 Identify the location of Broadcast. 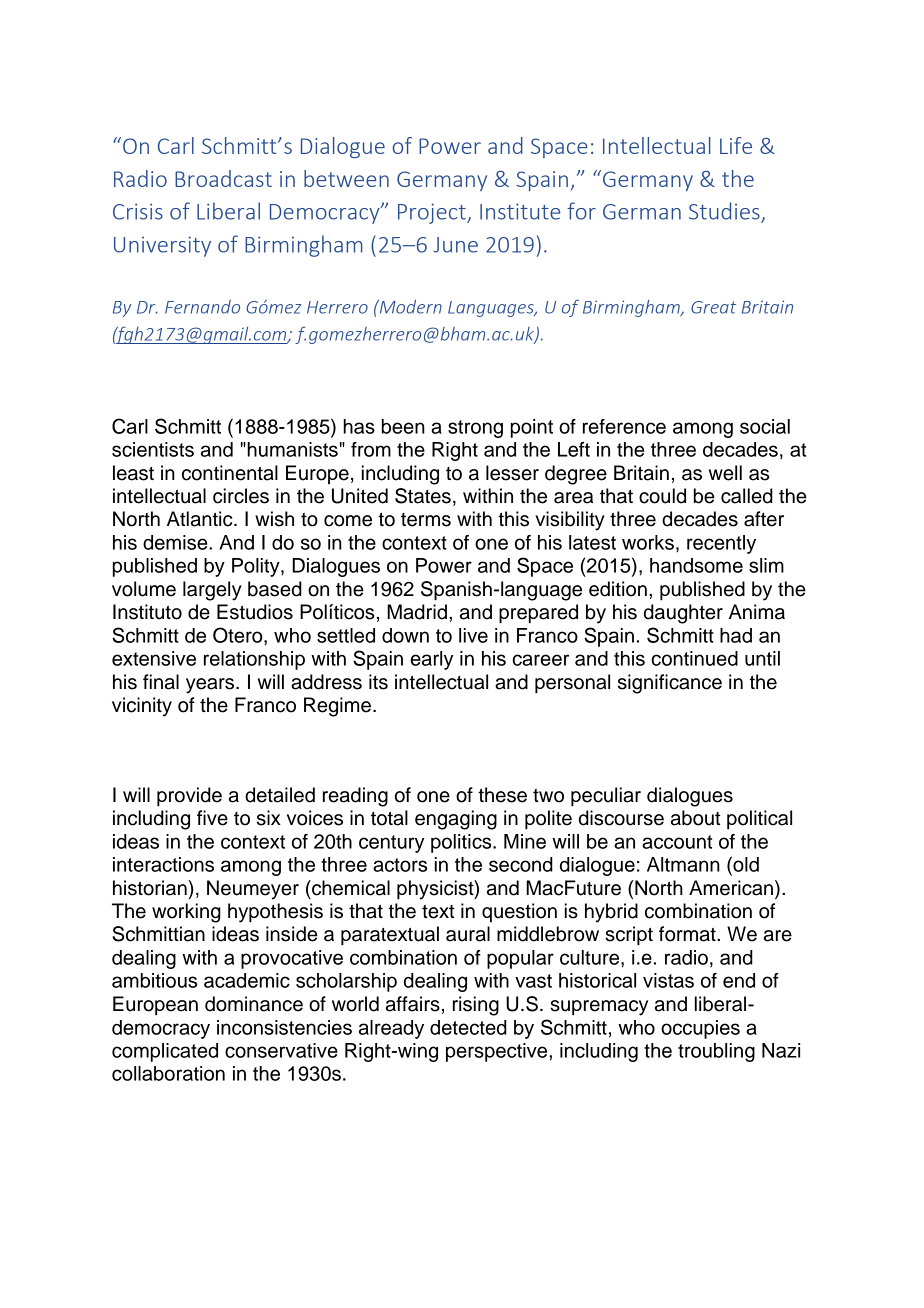
(223, 178).
